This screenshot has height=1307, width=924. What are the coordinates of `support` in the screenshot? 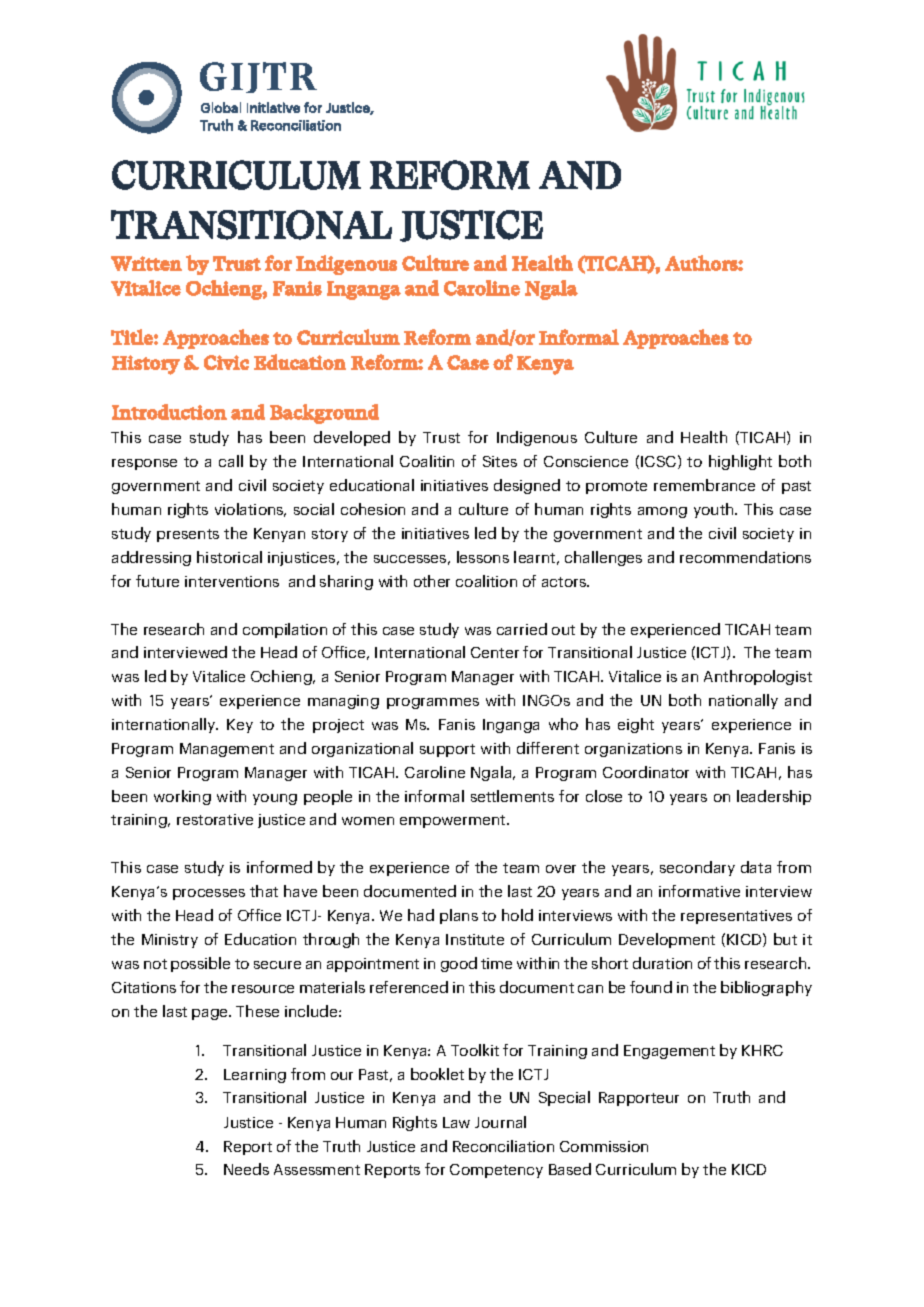 It's located at (447, 750).
